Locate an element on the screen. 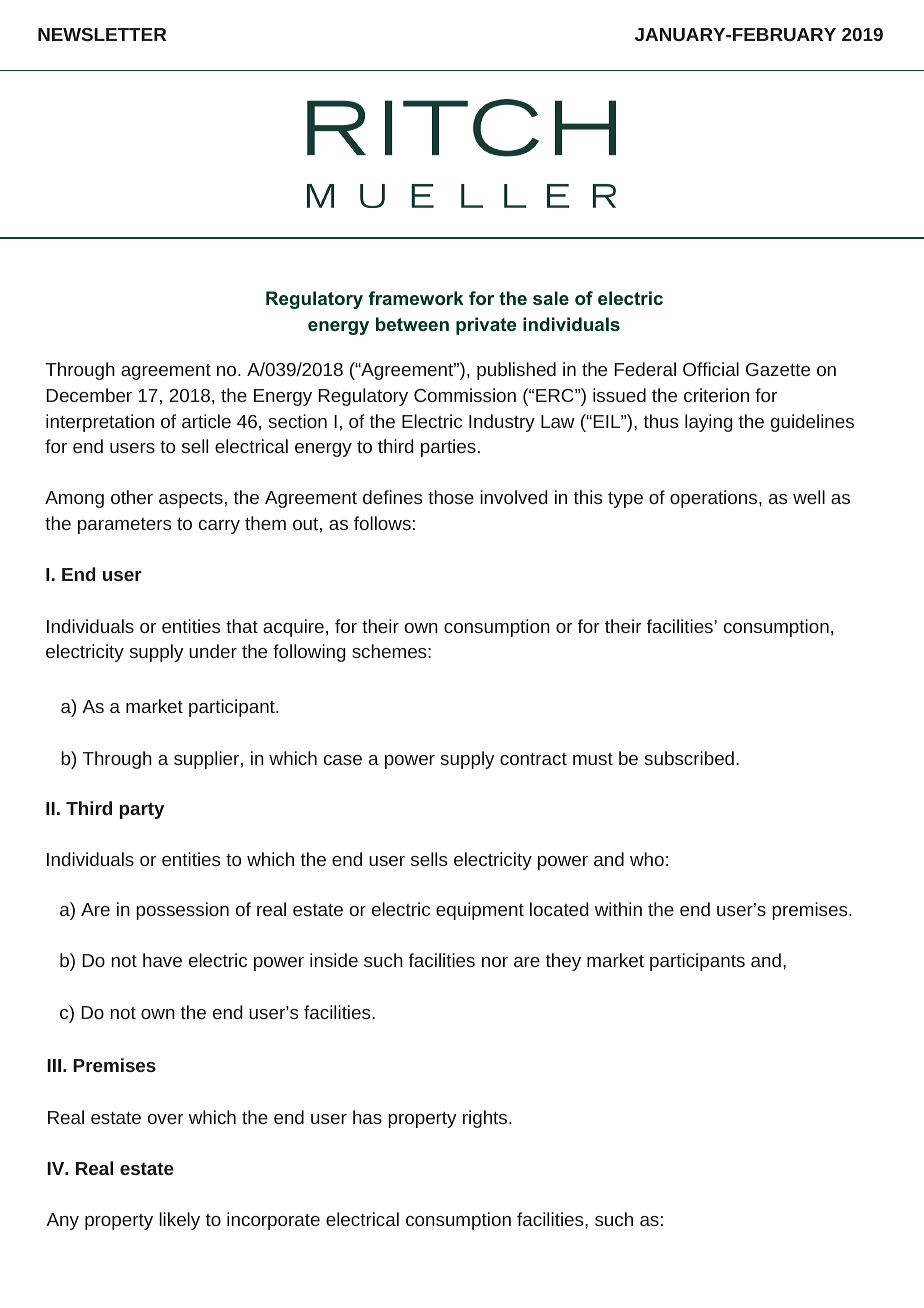 The height and width of the screenshot is (1308, 924). case is located at coordinates (343, 760).
